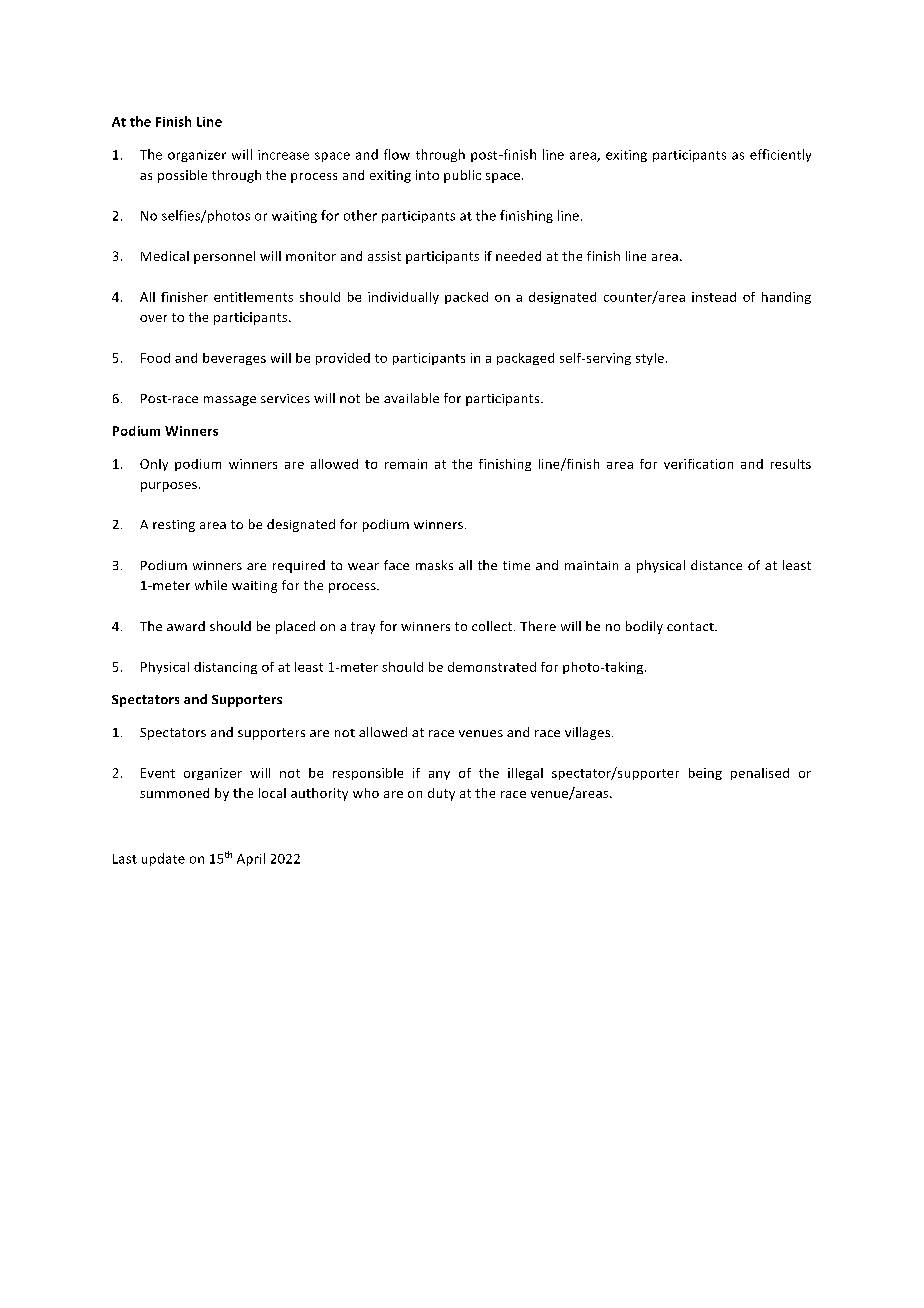 The height and width of the screenshot is (1308, 924). What do you see at coordinates (780, 155) in the screenshot?
I see `efficiently` at bounding box center [780, 155].
